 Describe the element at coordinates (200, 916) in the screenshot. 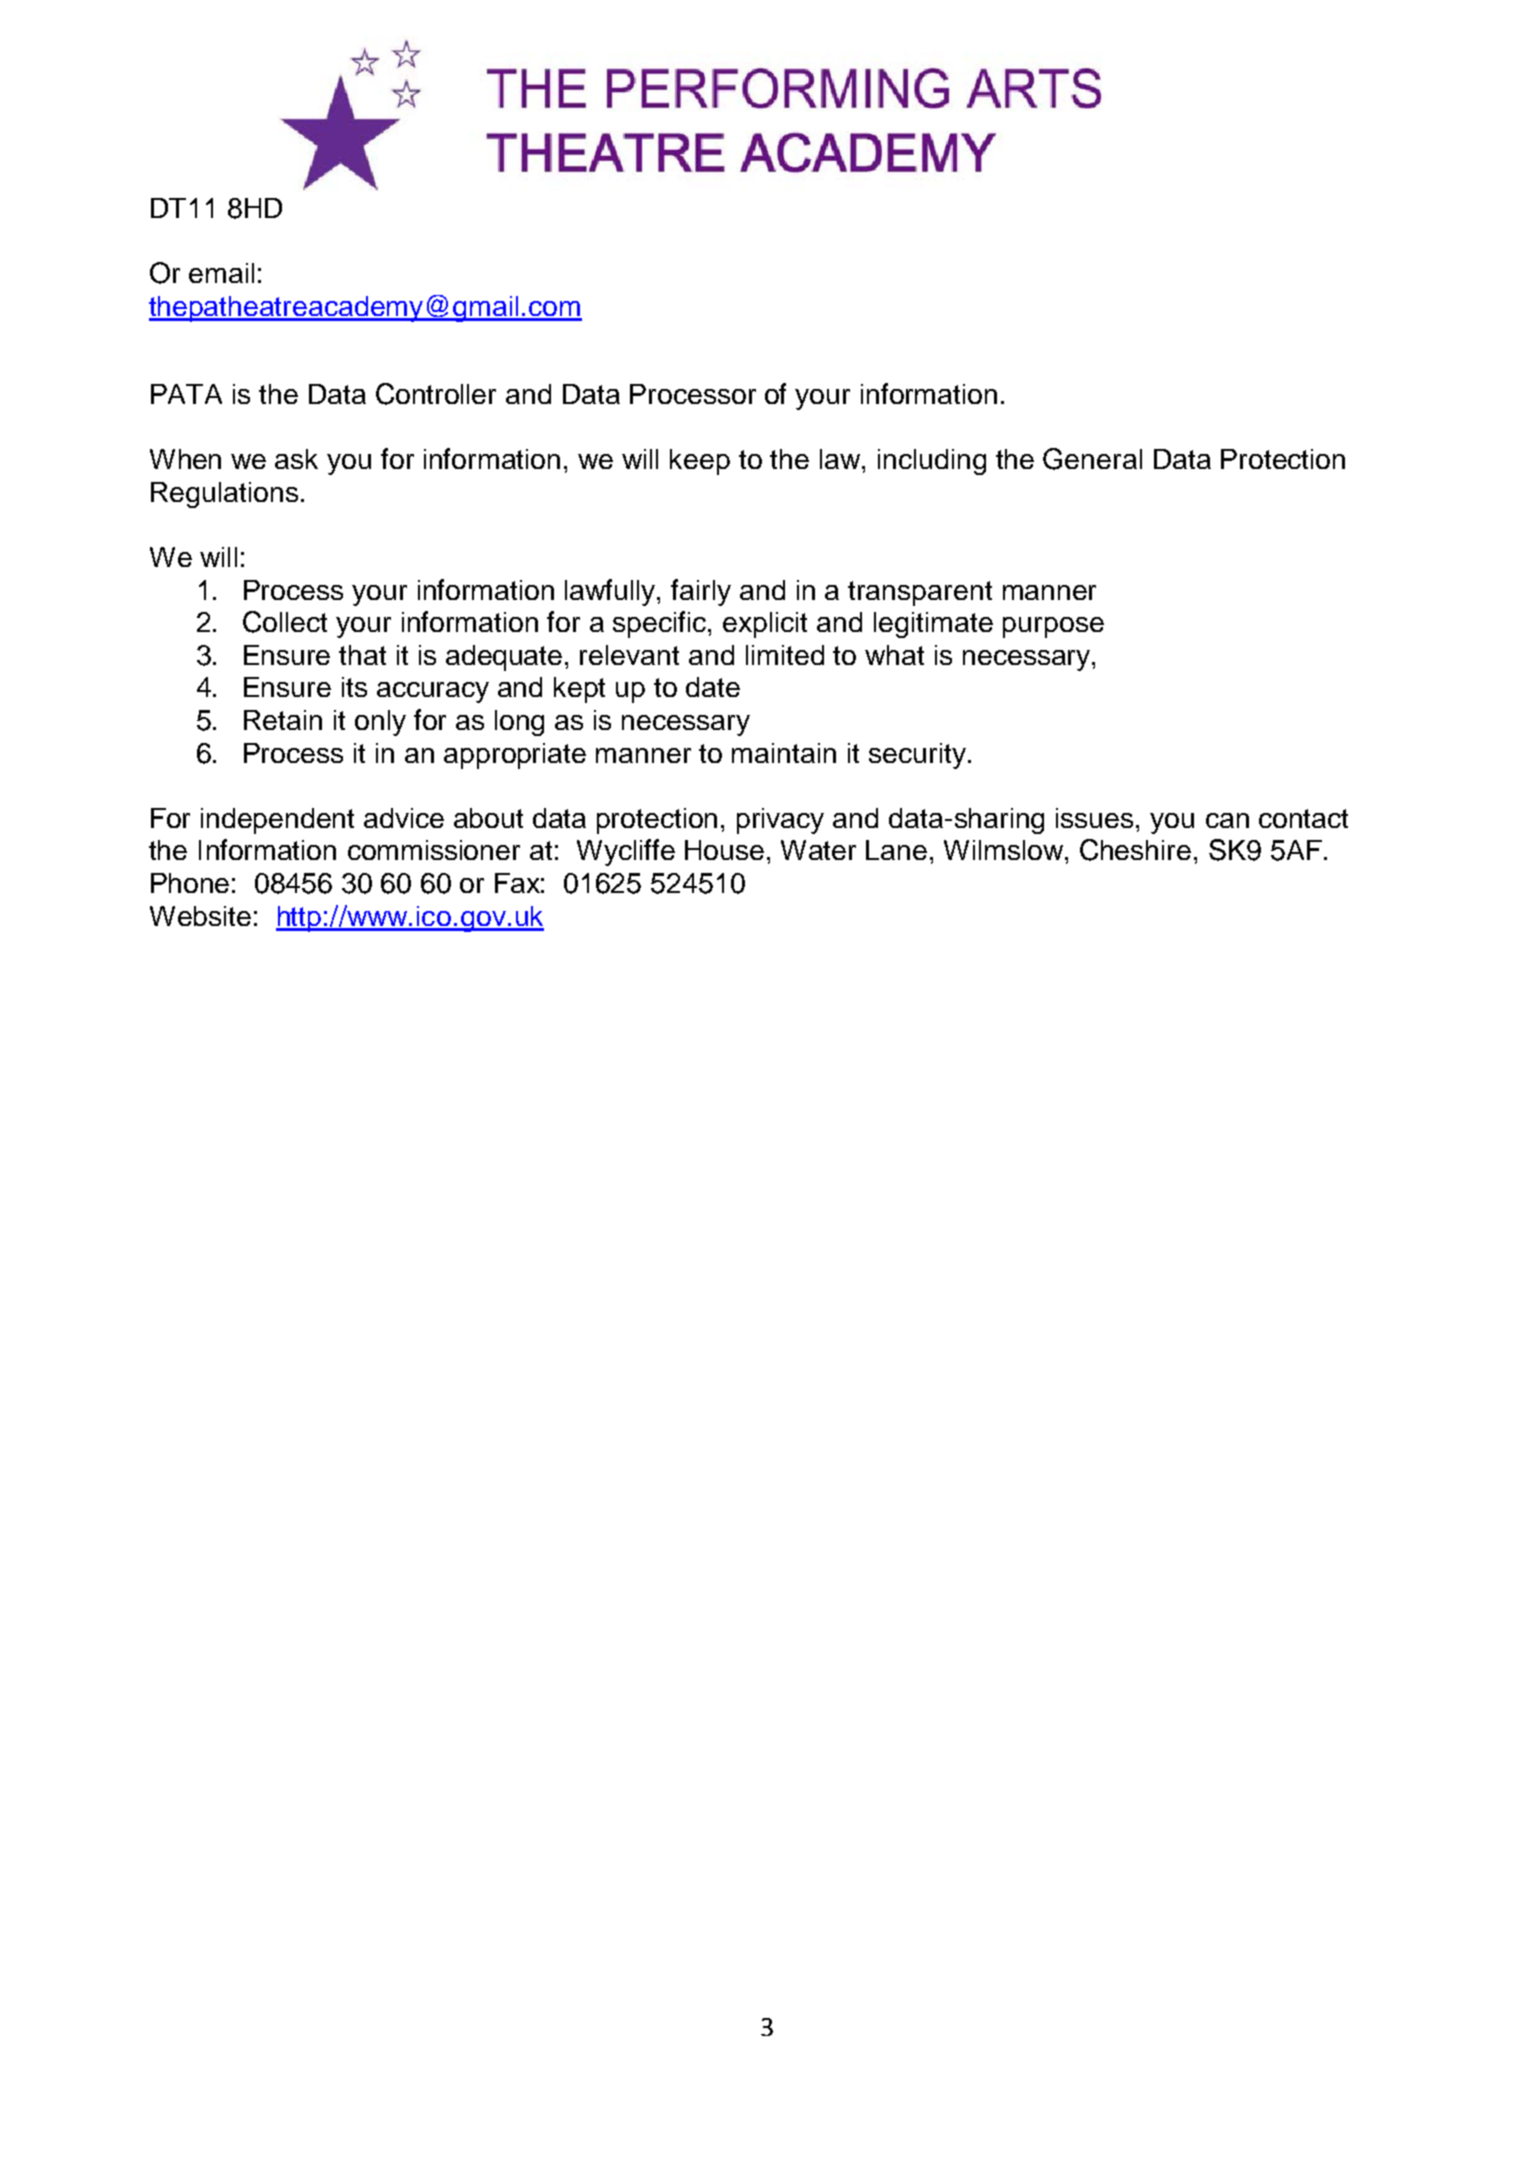

I see `Website` at that location.
